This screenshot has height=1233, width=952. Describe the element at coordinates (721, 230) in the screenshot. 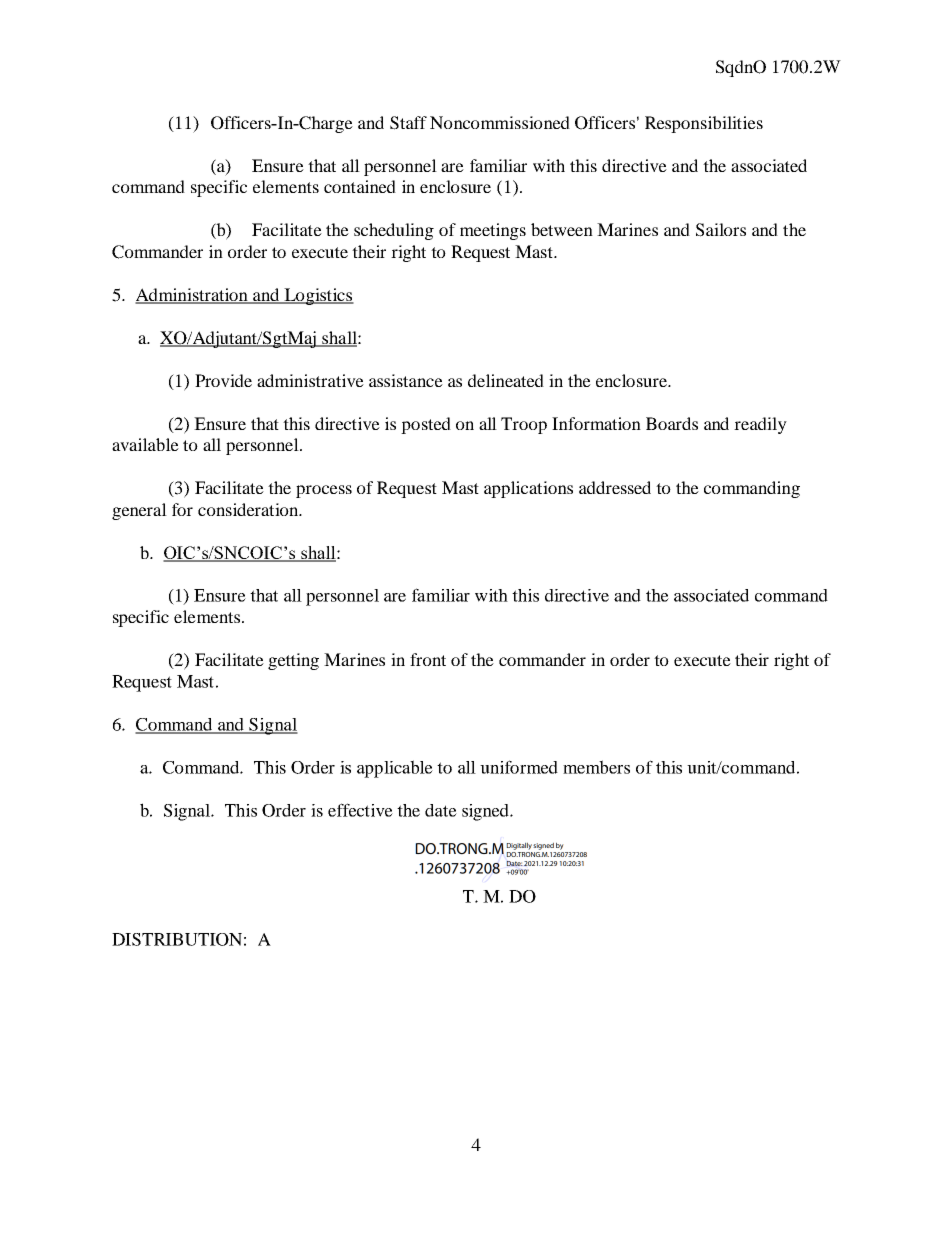

I see `Sailors` at that location.
